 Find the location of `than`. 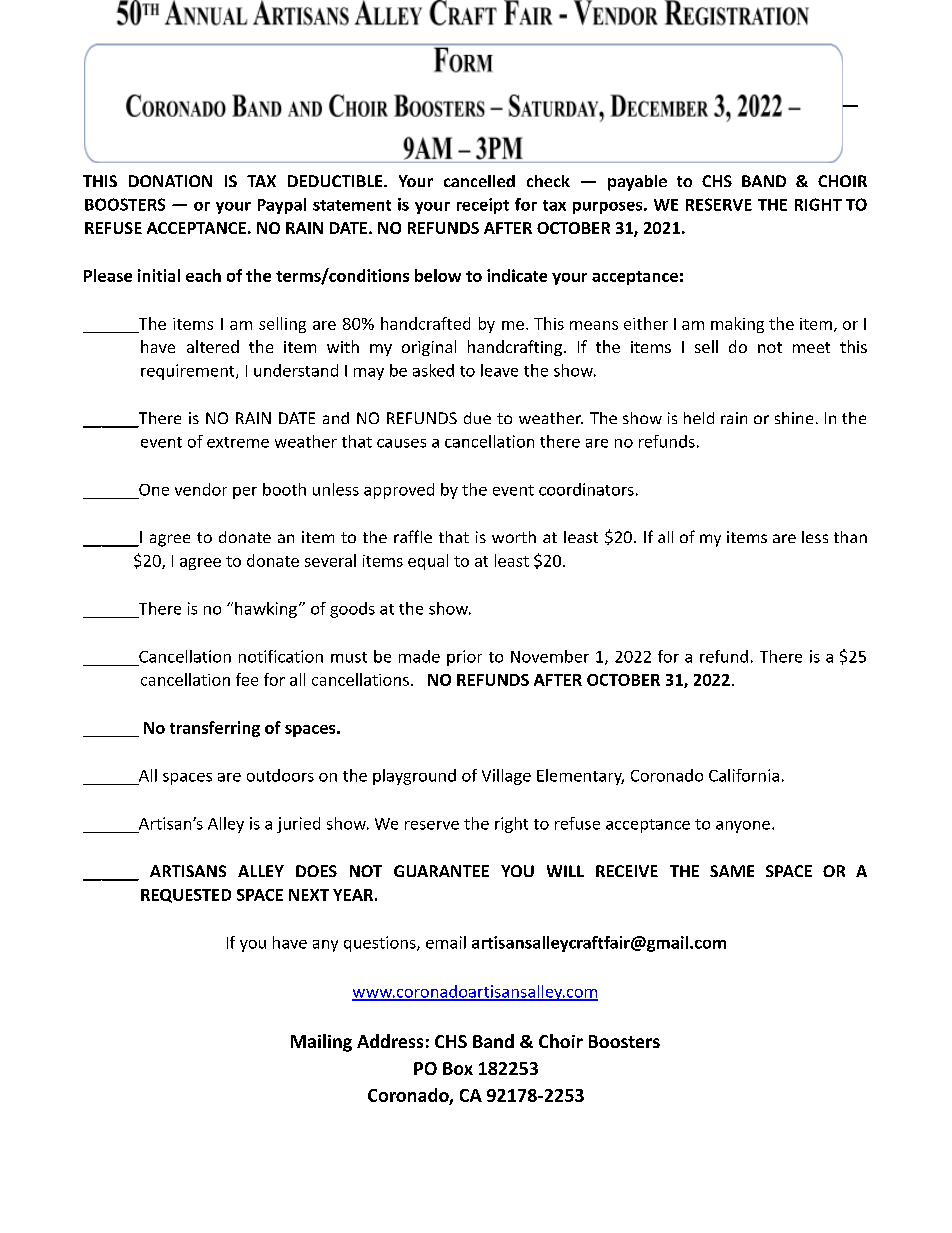

than is located at coordinates (850, 537).
